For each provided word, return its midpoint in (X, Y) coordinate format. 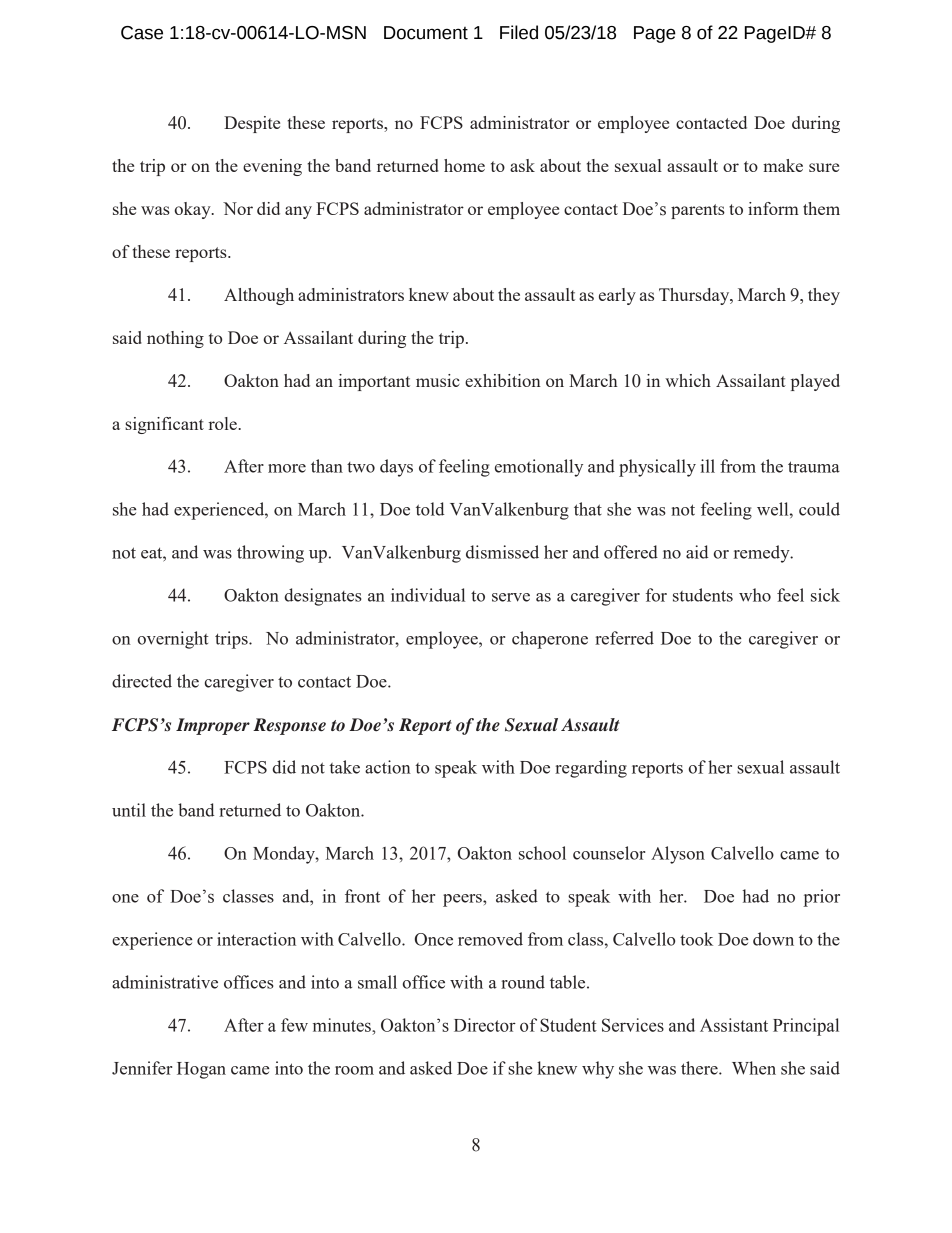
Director (485, 1025)
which (688, 380)
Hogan (201, 1070)
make (783, 165)
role (222, 423)
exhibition (503, 380)
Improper (213, 726)
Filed (519, 32)
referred (624, 638)
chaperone (550, 640)
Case (142, 33)
